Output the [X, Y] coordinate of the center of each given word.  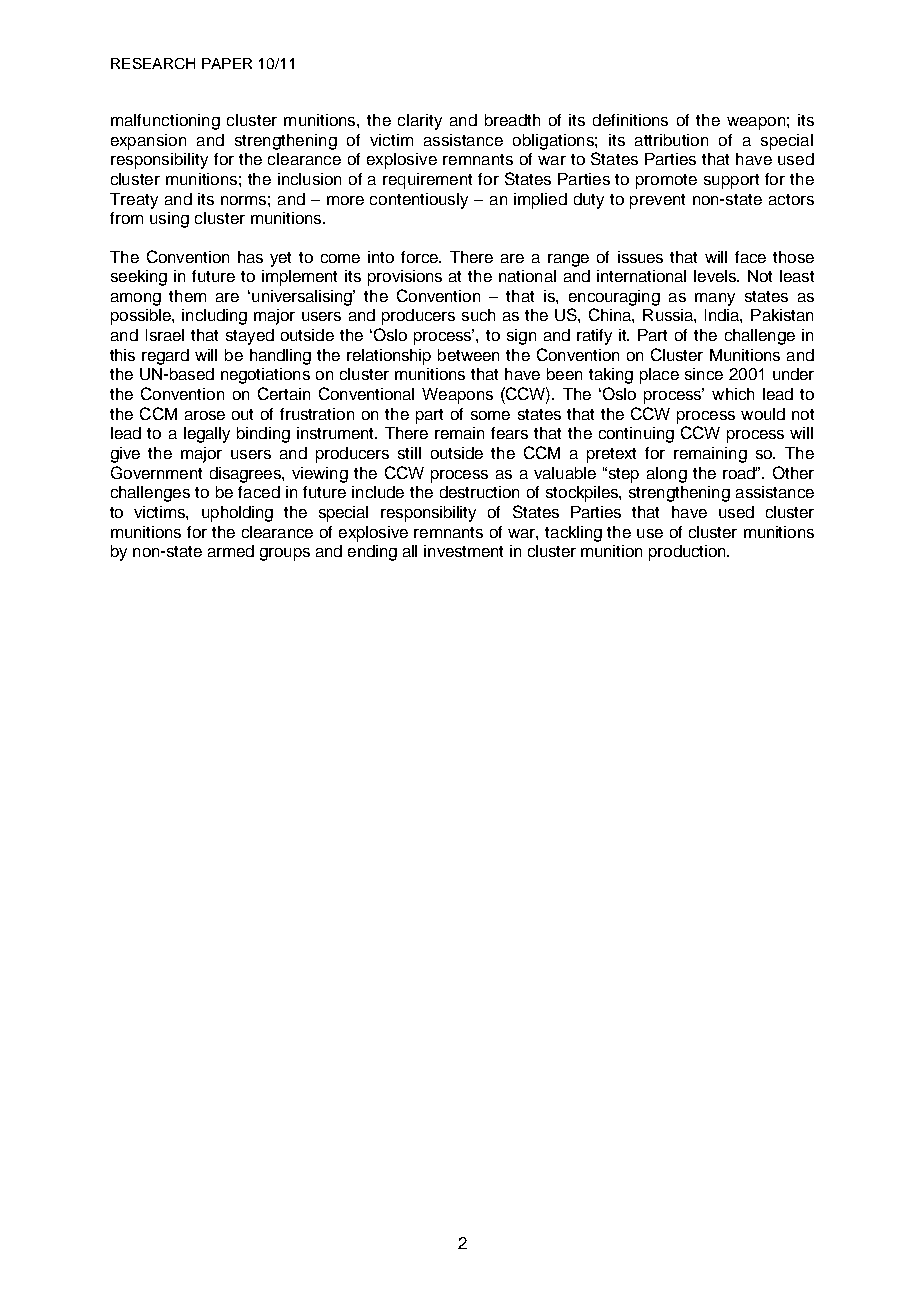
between [468, 355]
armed [231, 551]
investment [463, 551]
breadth [512, 120]
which [733, 394]
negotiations [265, 376]
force [420, 257]
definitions [630, 120]
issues [640, 257]
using [169, 220]
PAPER [227, 63]
